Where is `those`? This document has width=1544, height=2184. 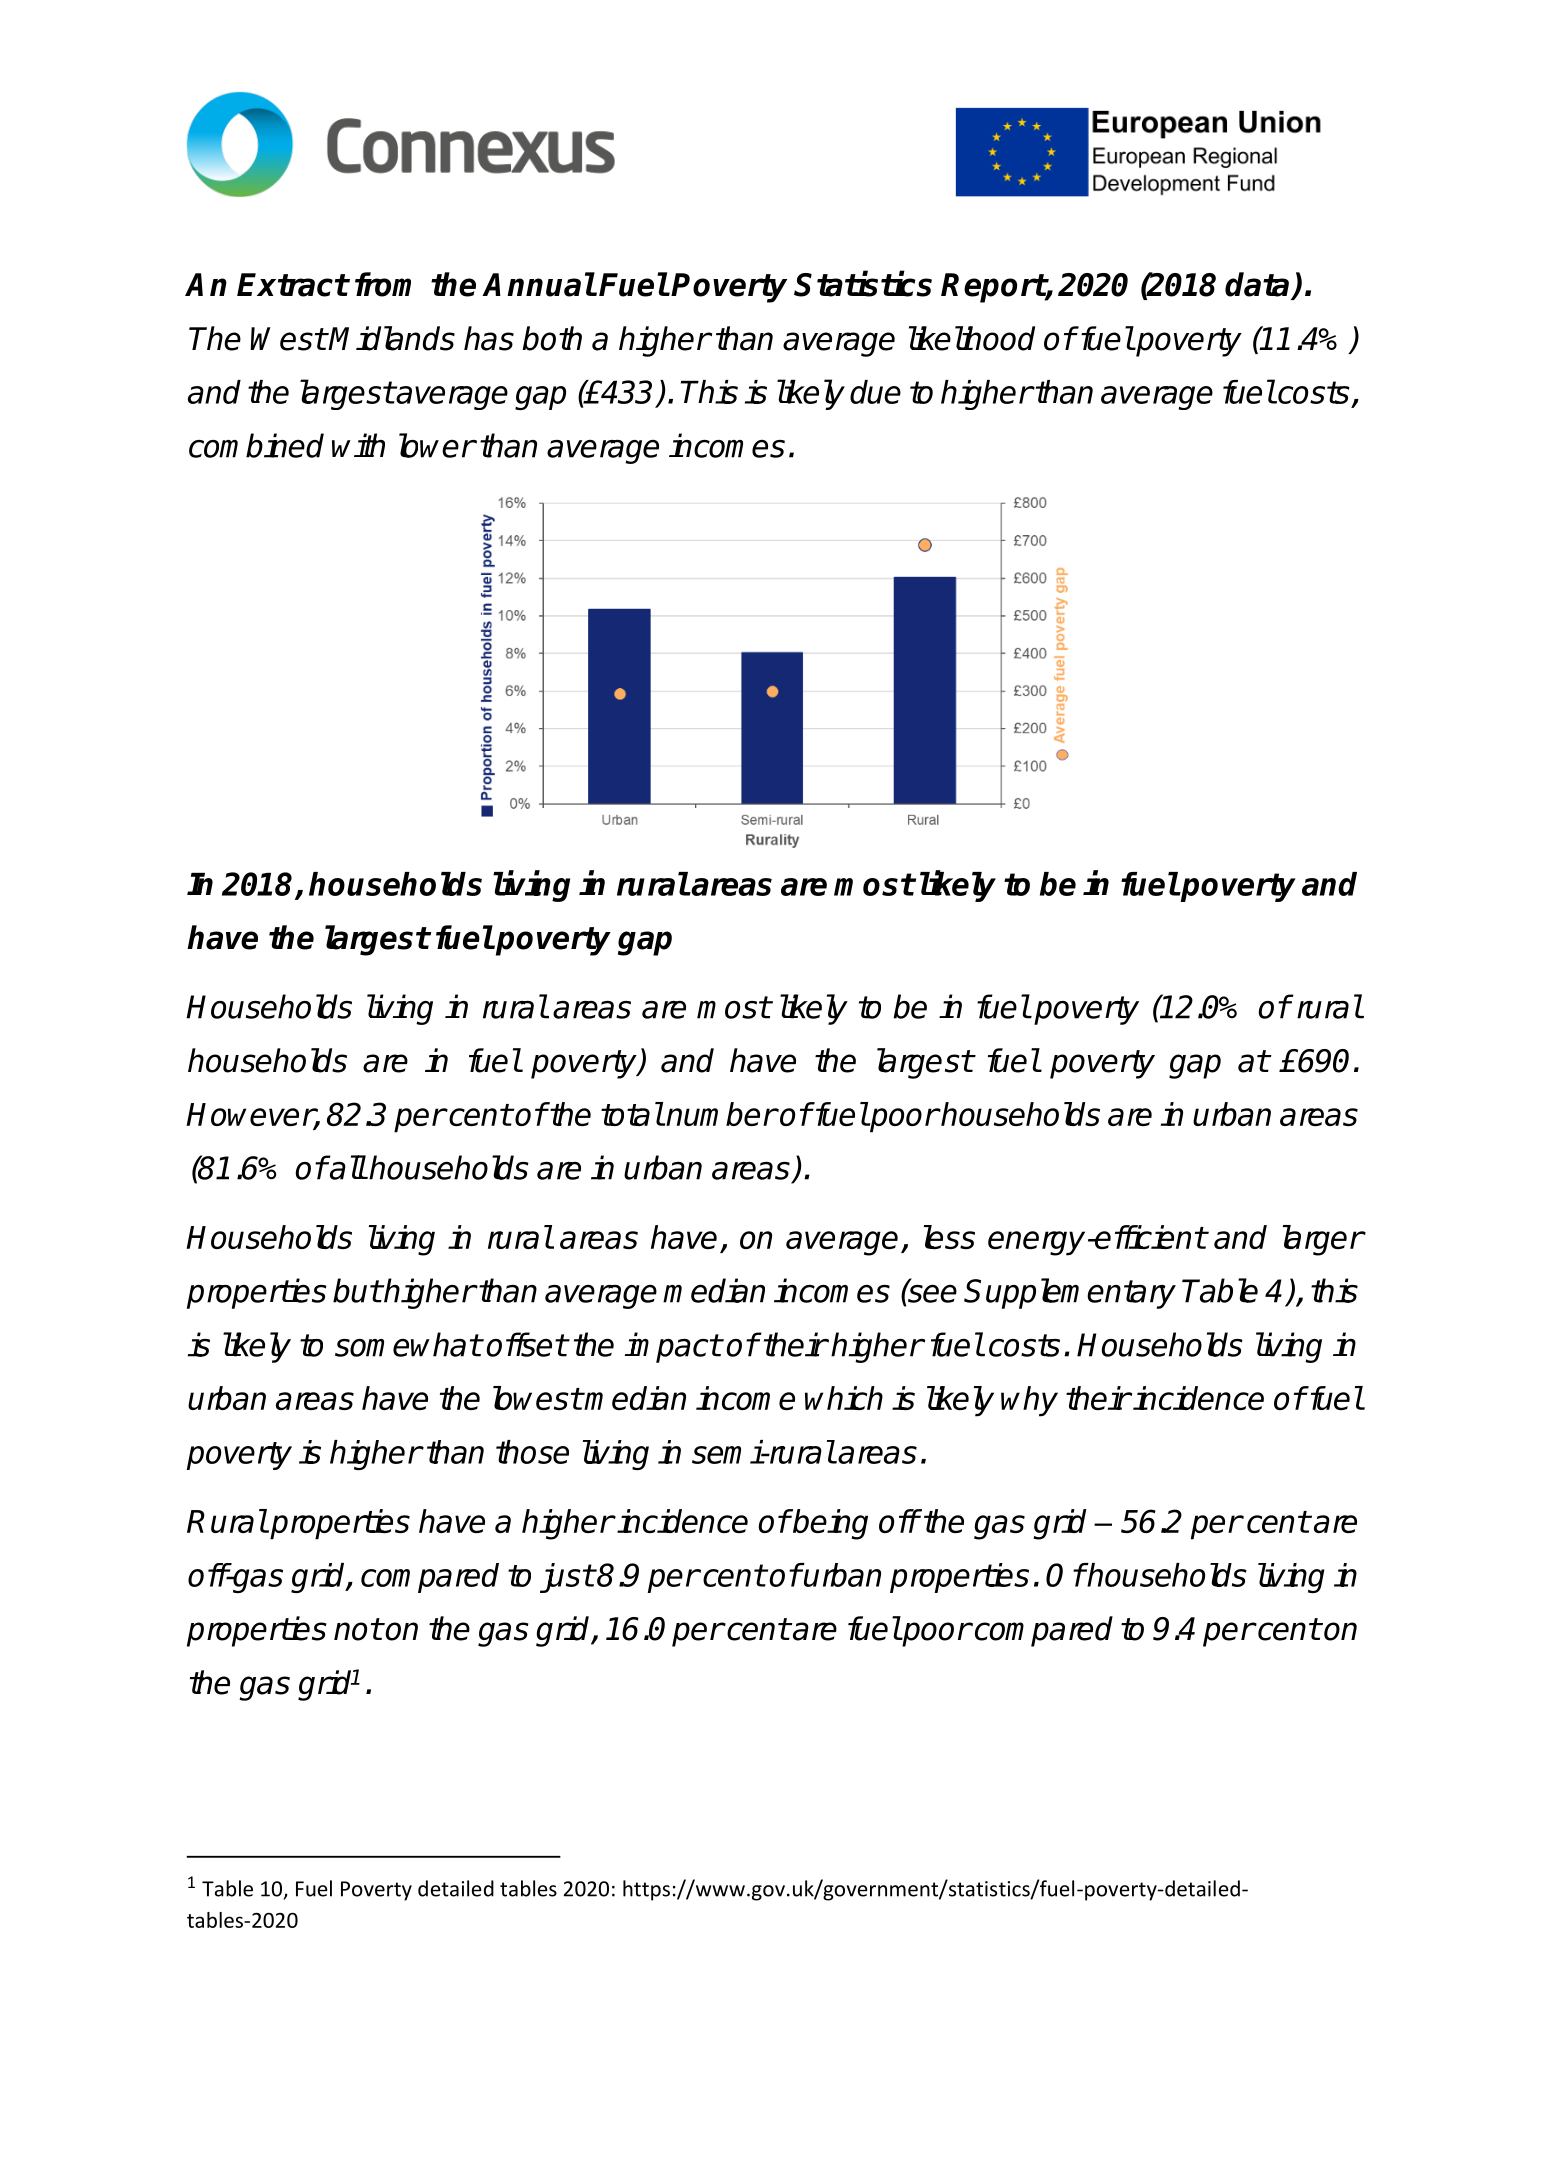 those is located at coordinates (532, 1452).
